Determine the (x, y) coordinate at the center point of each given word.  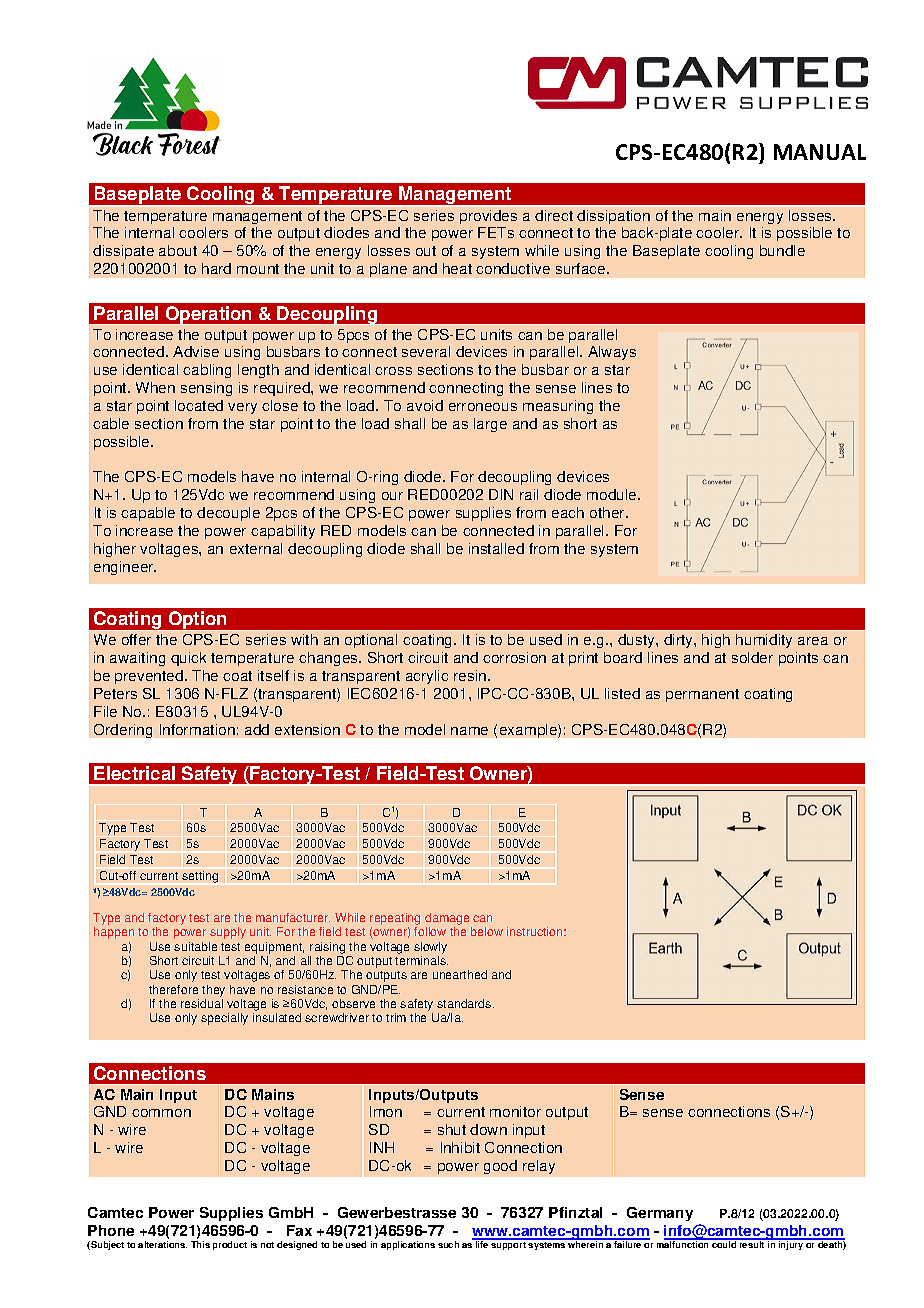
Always (612, 353)
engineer (125, 568)
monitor (515, 1111)
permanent (702, 695)
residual (202, 1003)
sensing (206, 389)
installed (496, 548)
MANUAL (820, 152)
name (469, 731)
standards (465, 1003)
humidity (764, 641)
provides (488, 217)
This (200, 1244)
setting (200, 877)
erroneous (483, 407)
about (178, 250)
